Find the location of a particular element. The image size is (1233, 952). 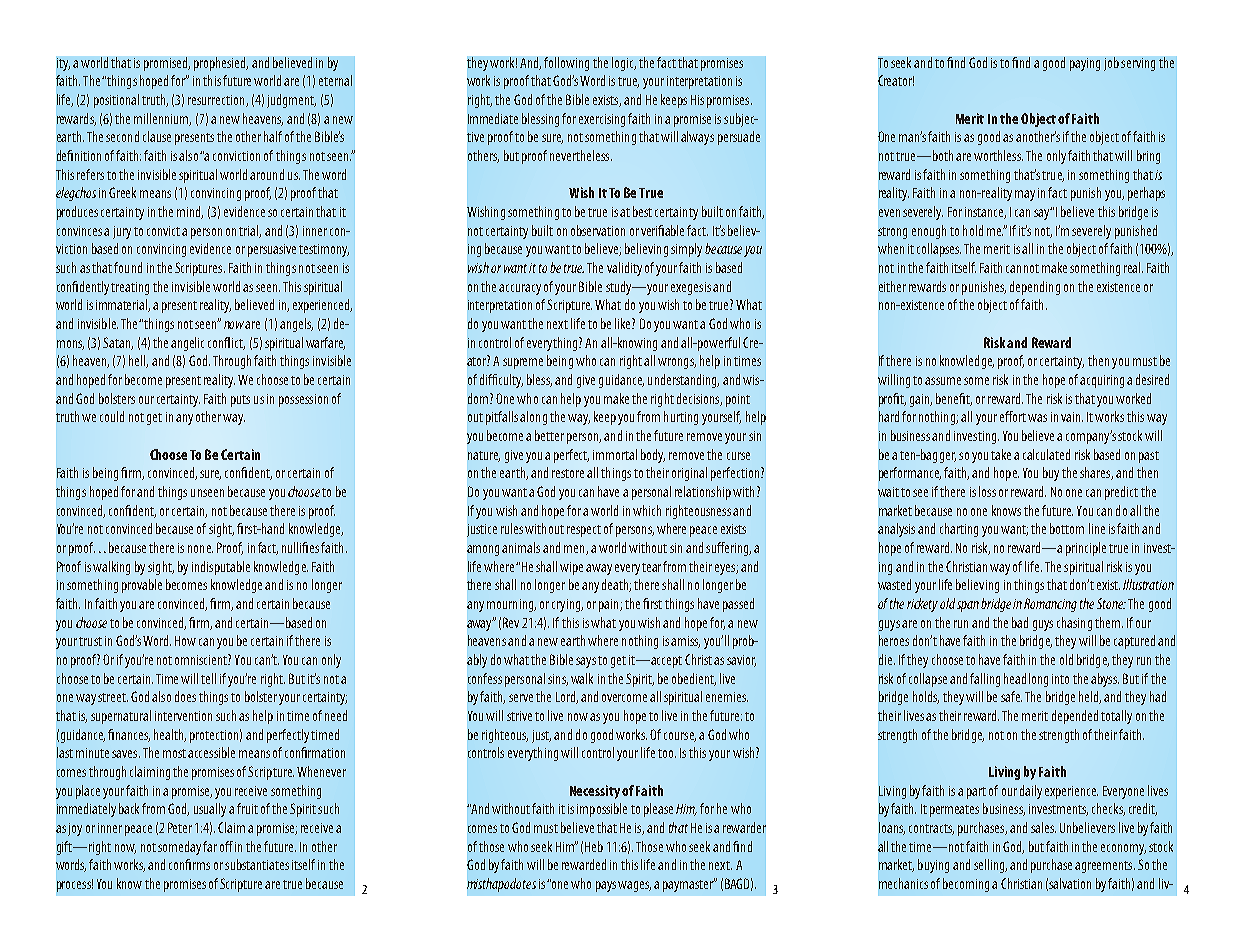

off is located at coordinates (226, 846).
